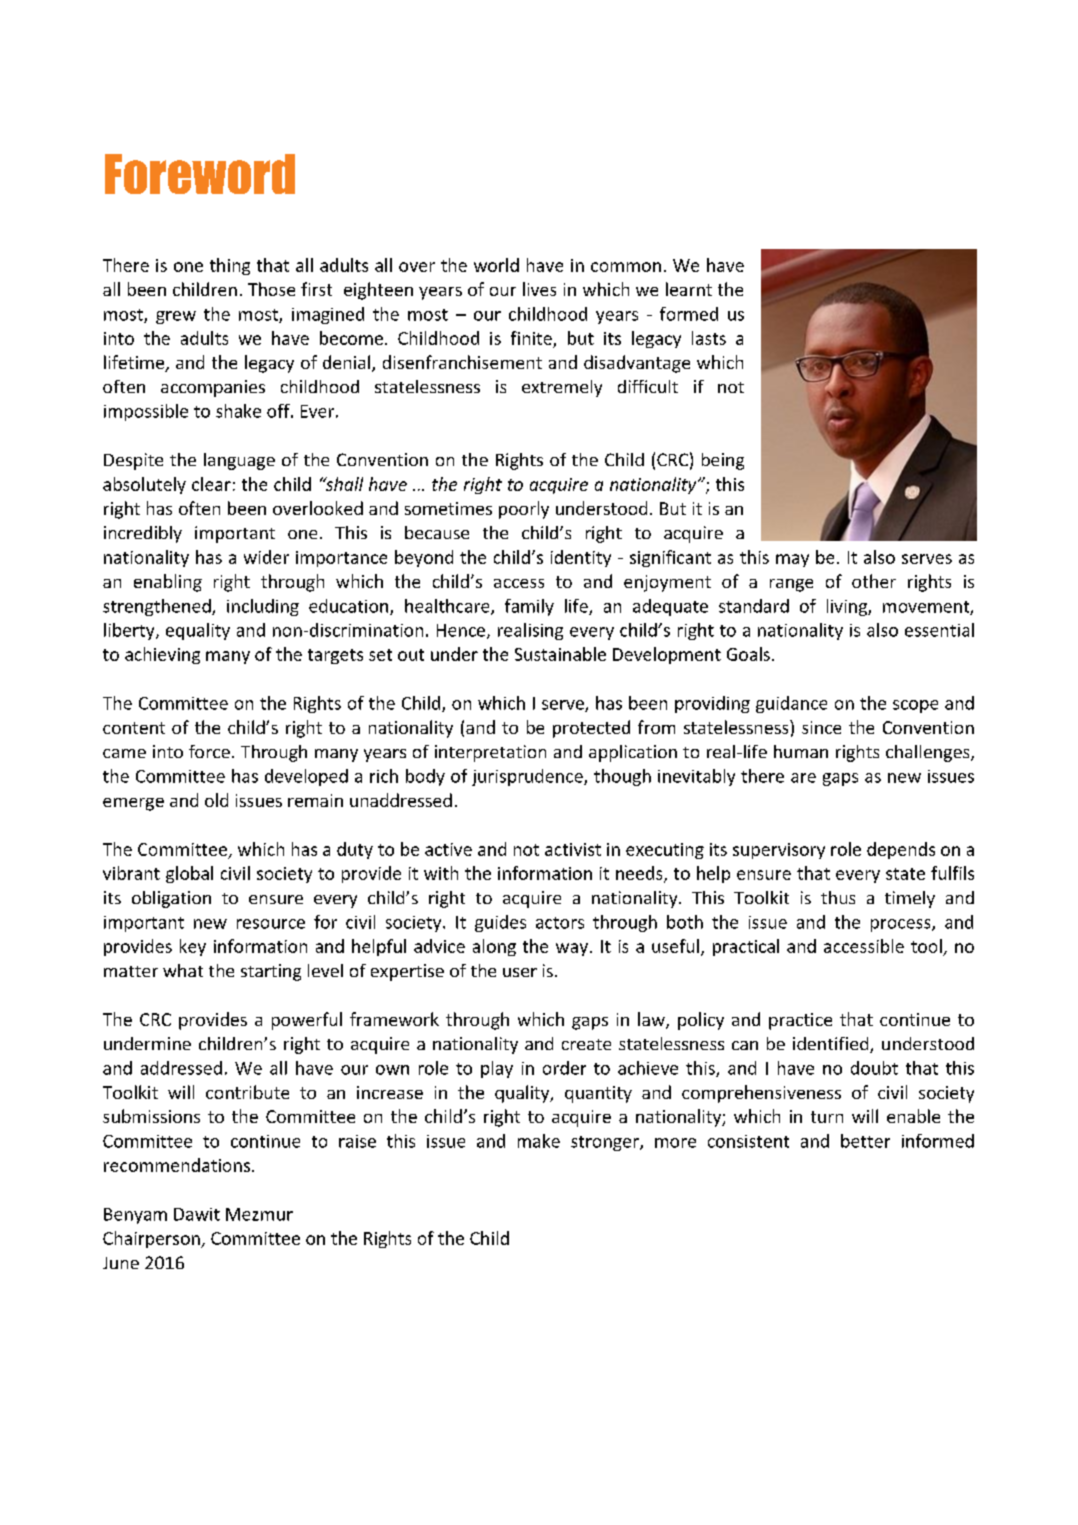  Describe the element at coordinates (496, 265) in the page. I see `world` at that location.
